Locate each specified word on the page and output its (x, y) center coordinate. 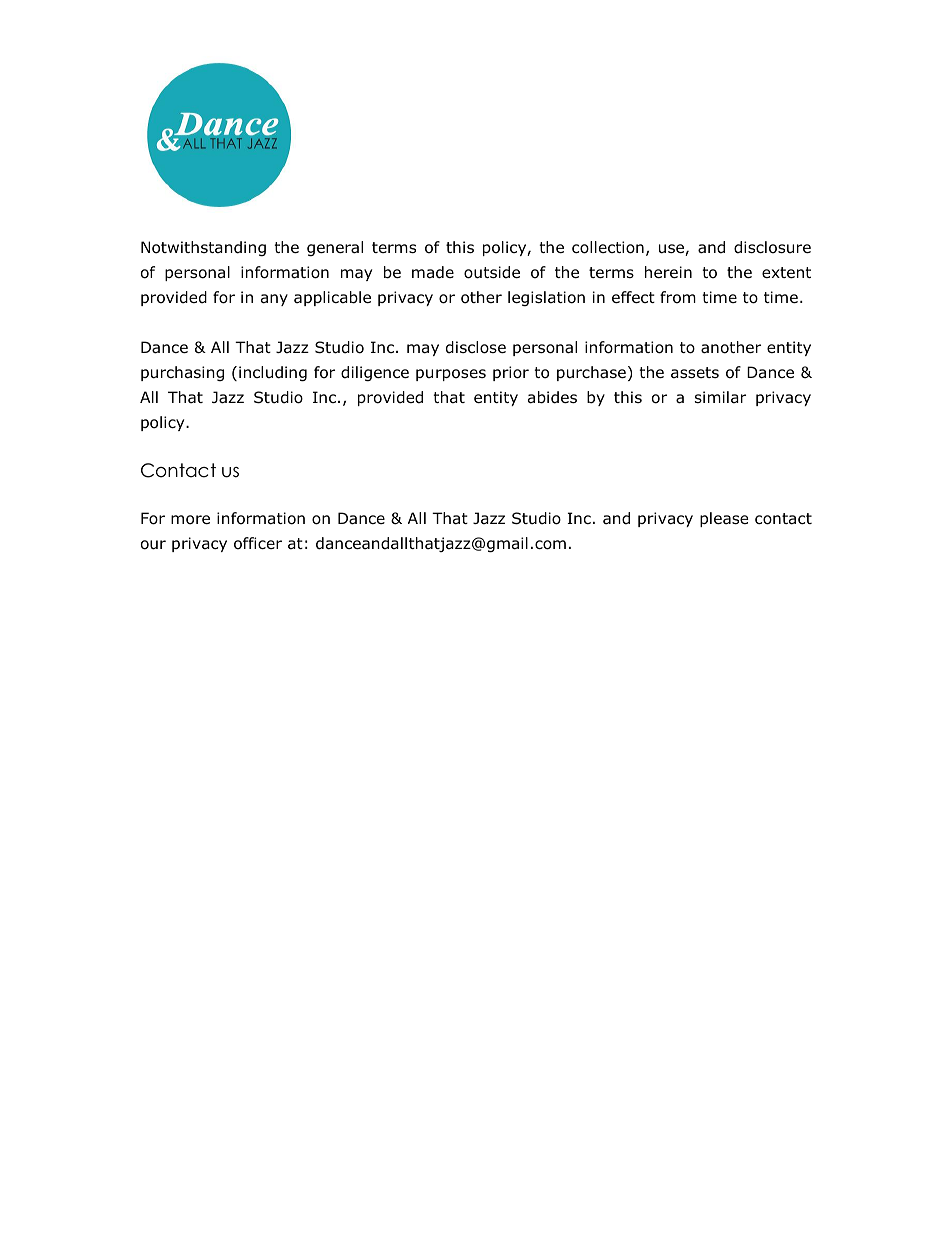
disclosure (772, 247)
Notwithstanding (203, 248)
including (273, 373)
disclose (476, 347)
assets (695, 373)
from (678, 297)
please (724, 519)
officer (258, 543)
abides (552, 397)
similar (720, 397)
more (190, 520)
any (274, 300)
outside (492, 272)
